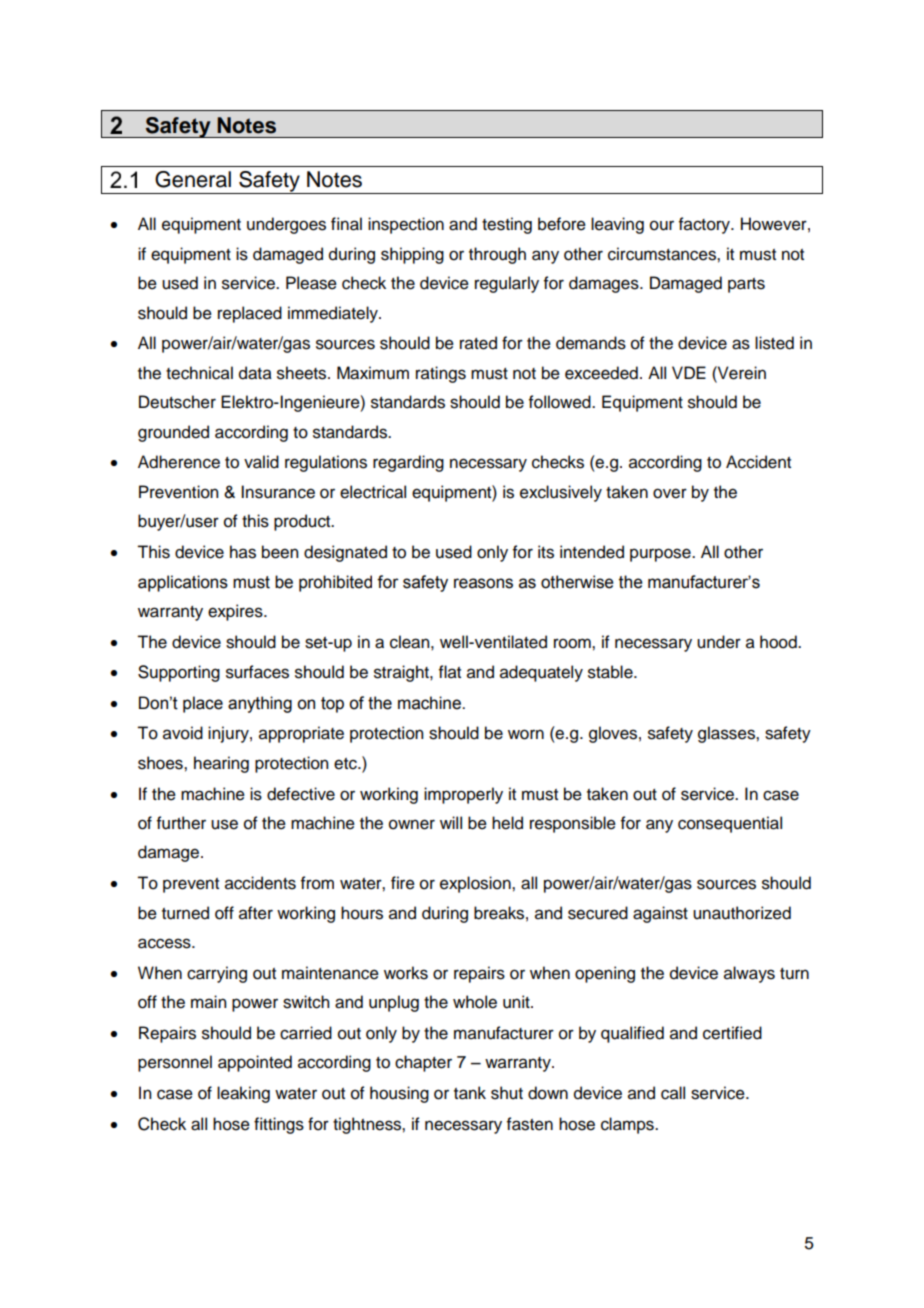 The height and width of the screenshot is (1308, 924). What do you see at coordinates (705, 225) in the screenshot?
I see `factory` at bounding box center [705, 225].
